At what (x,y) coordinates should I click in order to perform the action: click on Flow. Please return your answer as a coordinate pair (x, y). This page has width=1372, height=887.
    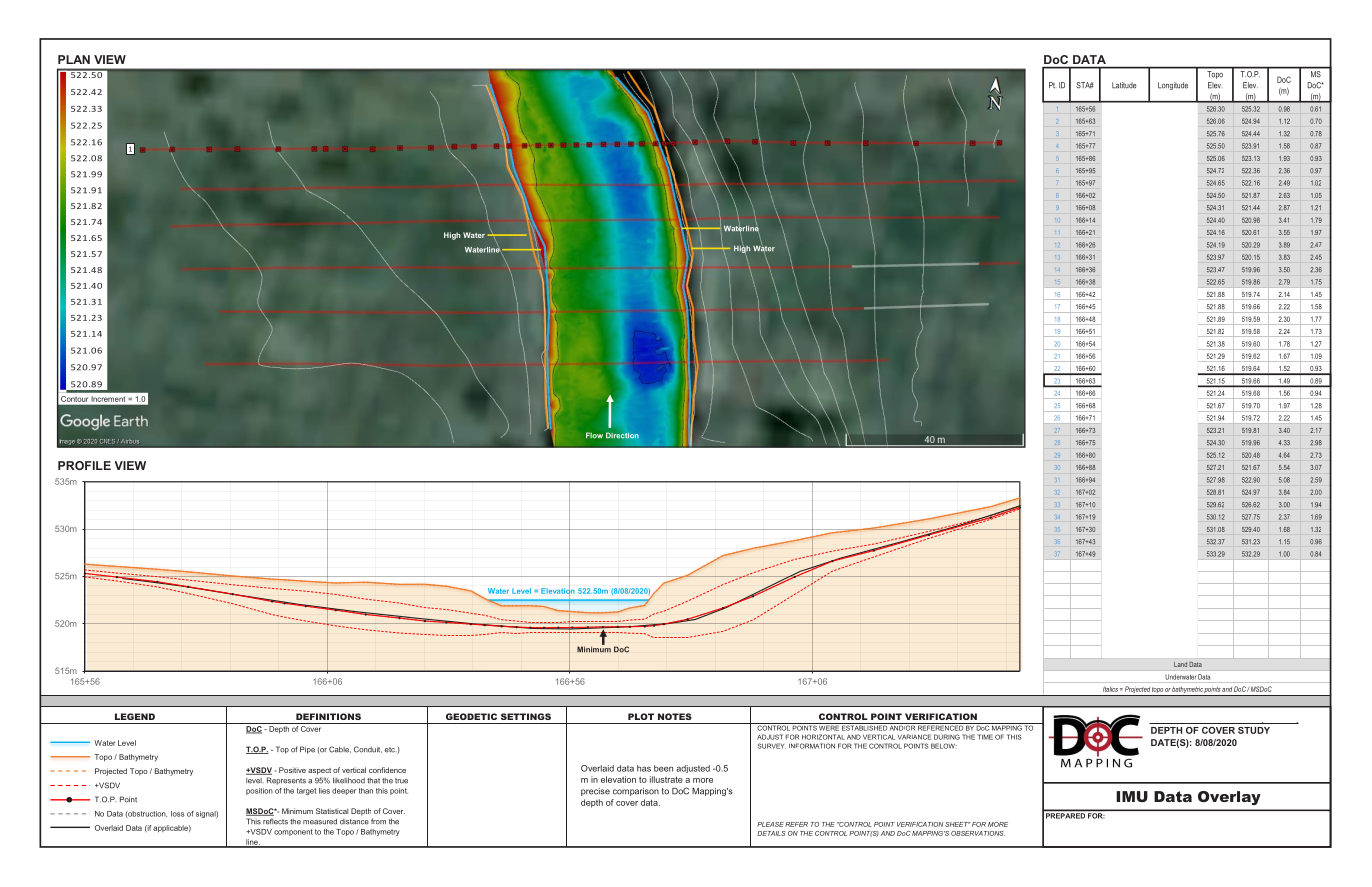
    Looking at the image, I should click on (594, 435).
